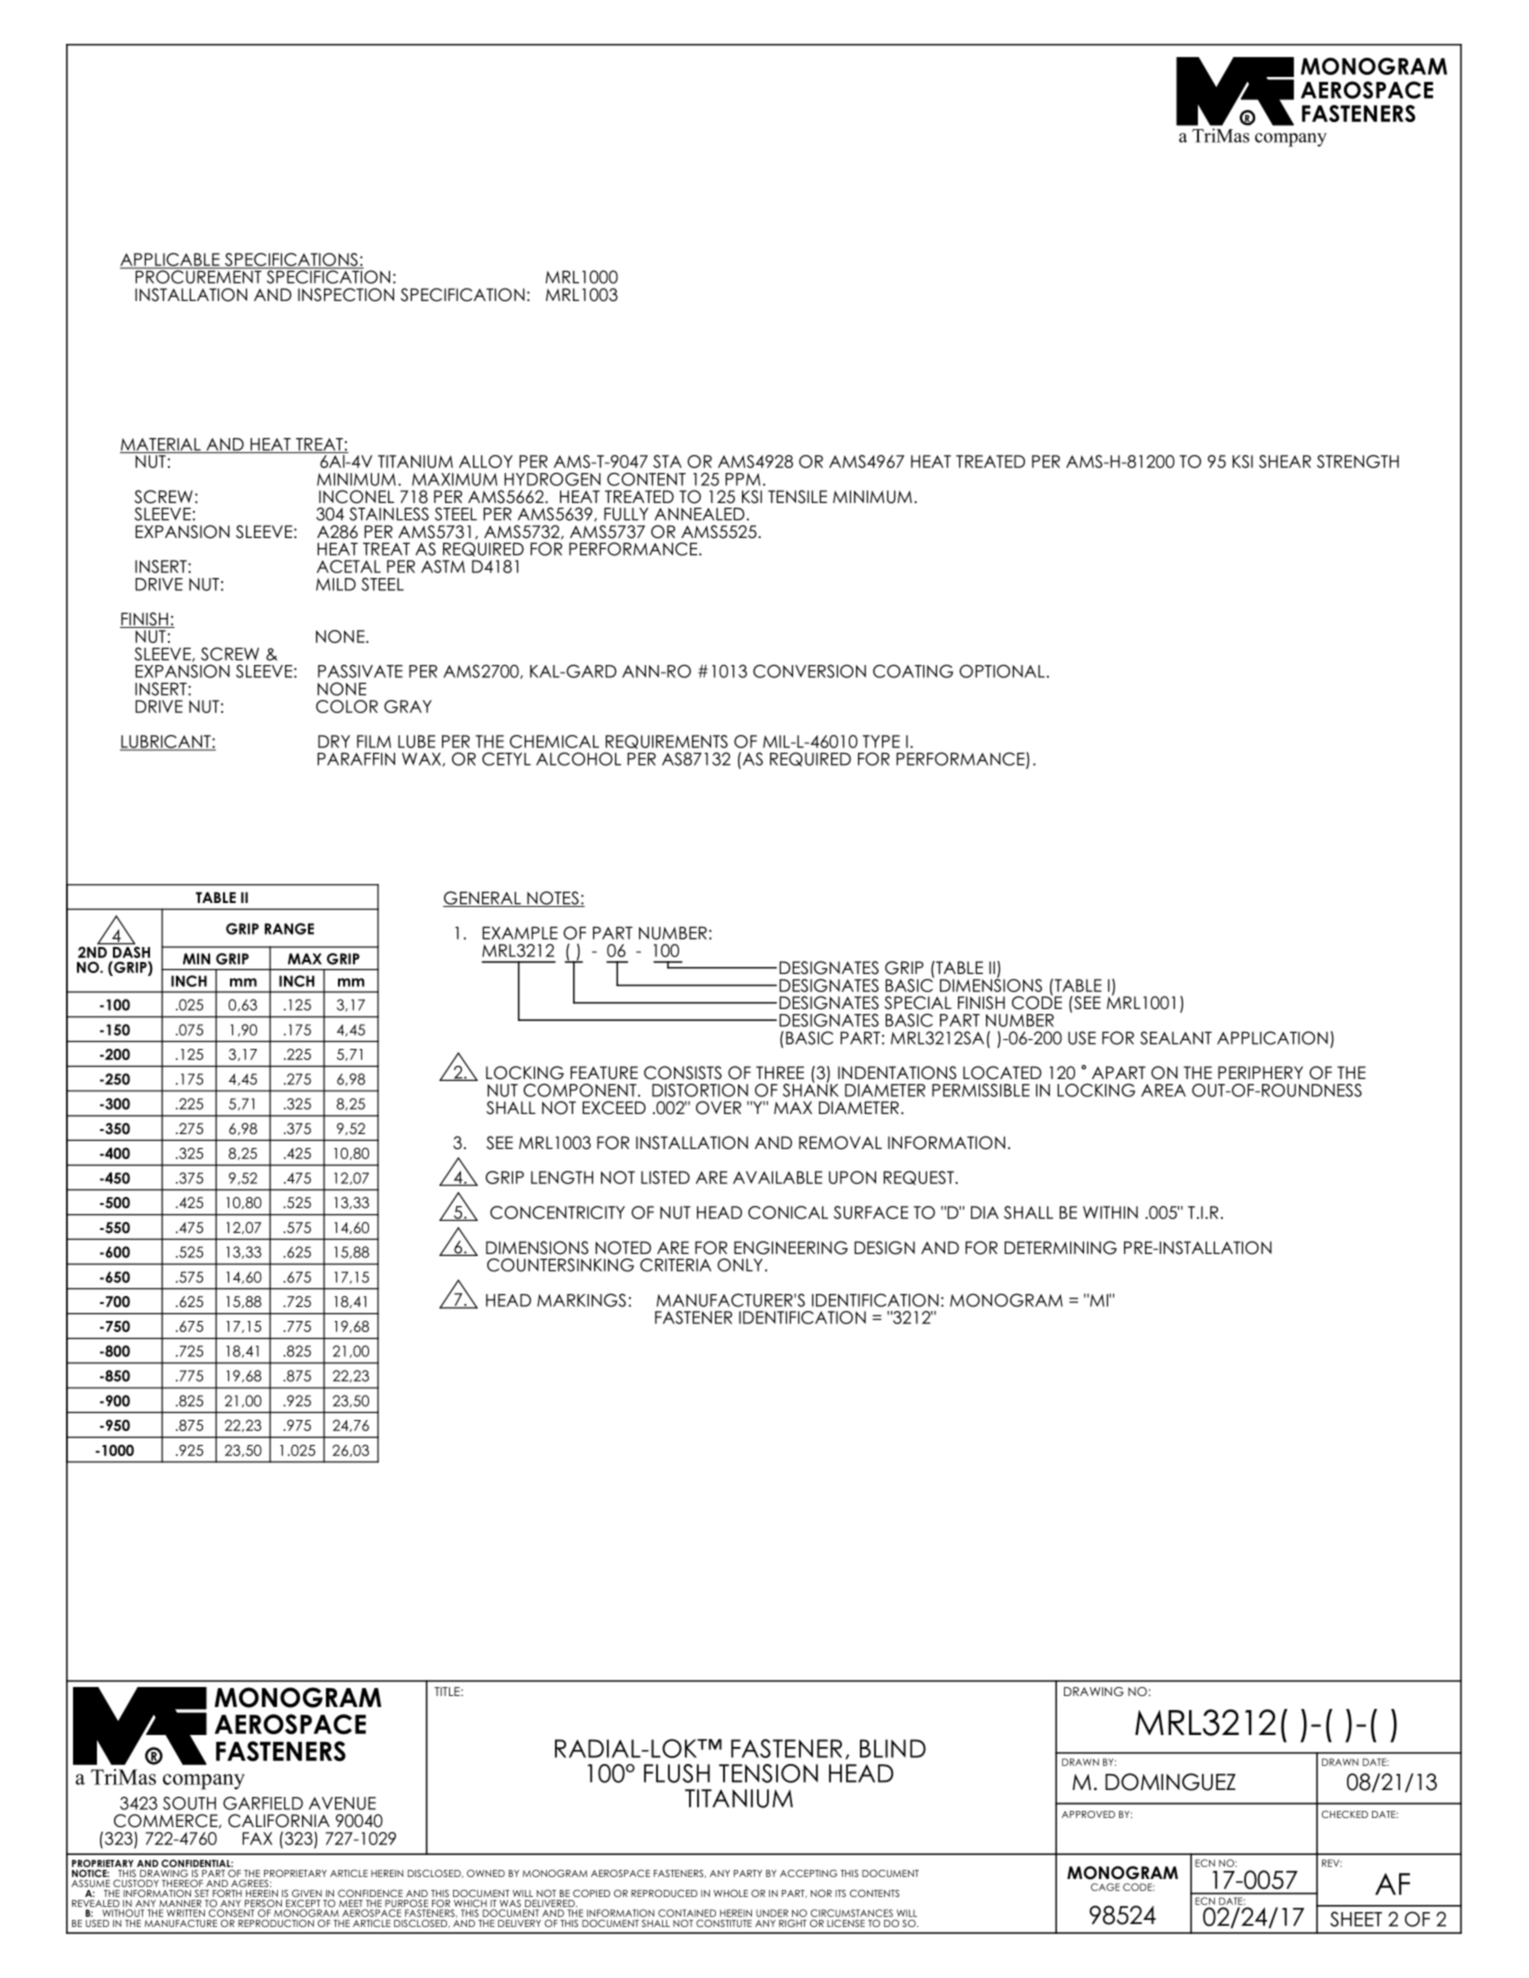 The width and height of the screenshot is (1529, 1978). Describe the element at coordinates (553, 899) in the screenshot. I see `NOTES` at that location.
